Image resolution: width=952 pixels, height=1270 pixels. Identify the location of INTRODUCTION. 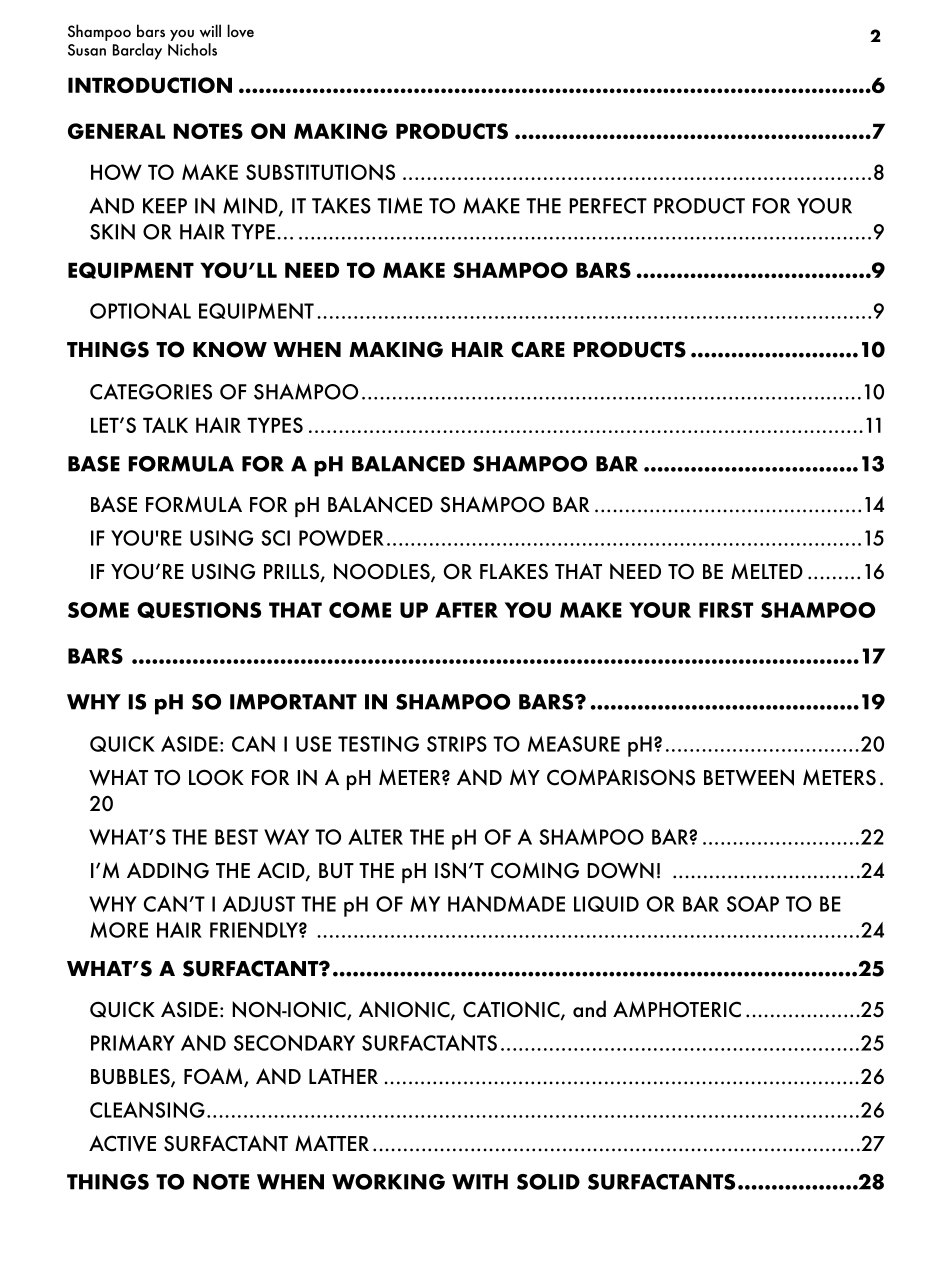
(150, 85).
